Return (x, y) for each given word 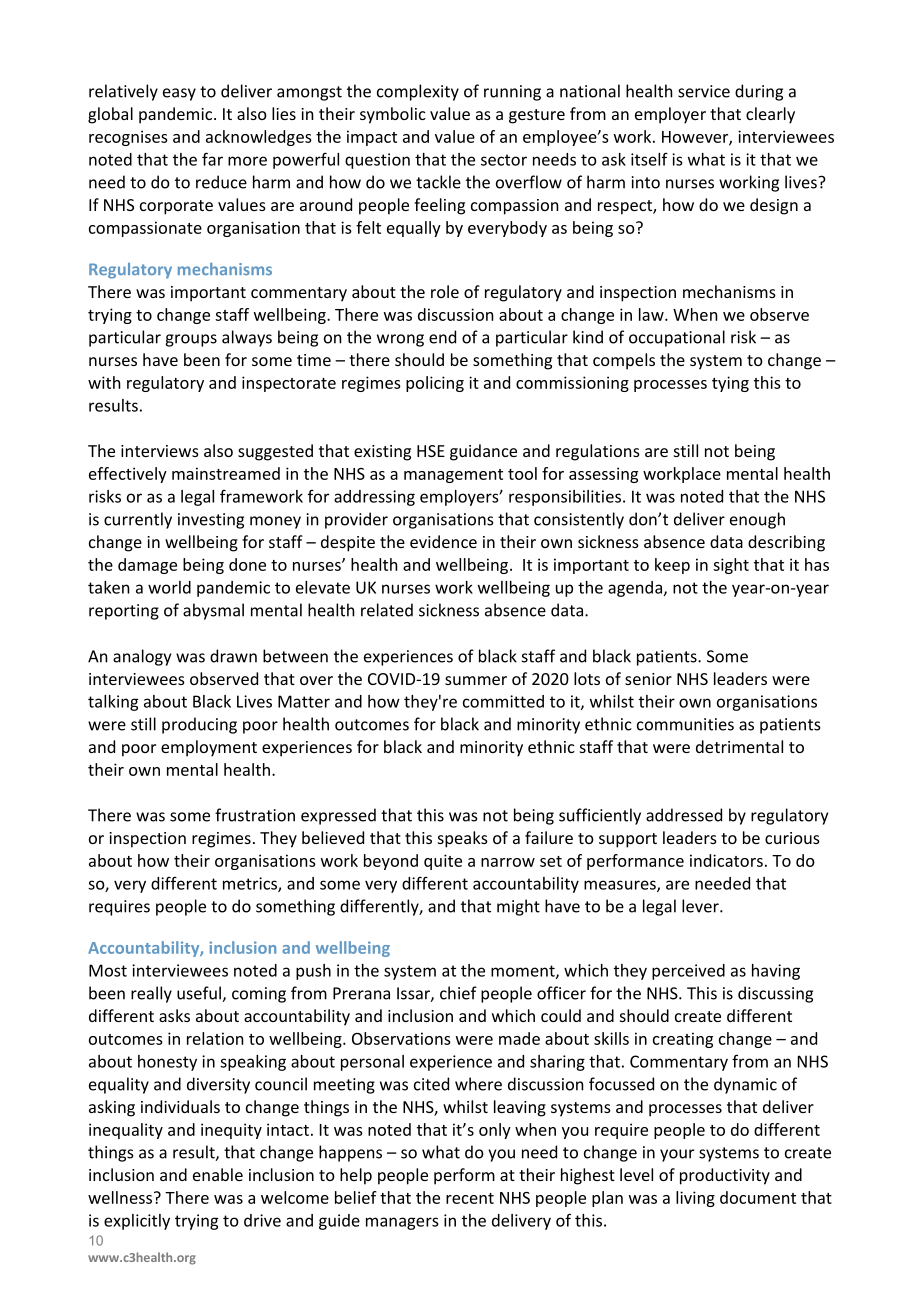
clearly (770, 115)
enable (218, 1174)
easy (179, 94)
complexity (418, 92)
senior (648, 679)
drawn (233, 656)
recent (470, 1198)
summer (476, 680)
